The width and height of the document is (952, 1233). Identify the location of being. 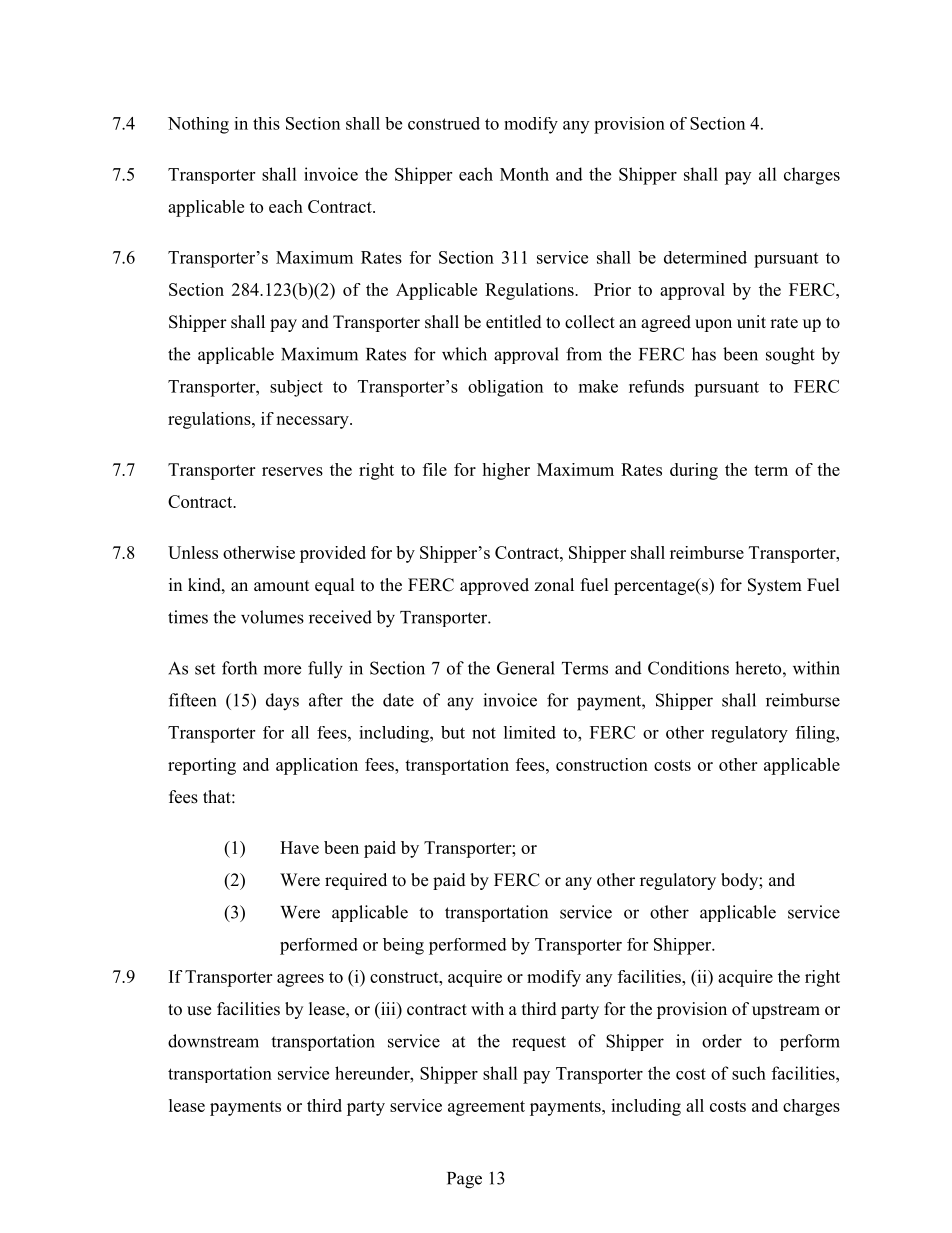
(403, 946).
